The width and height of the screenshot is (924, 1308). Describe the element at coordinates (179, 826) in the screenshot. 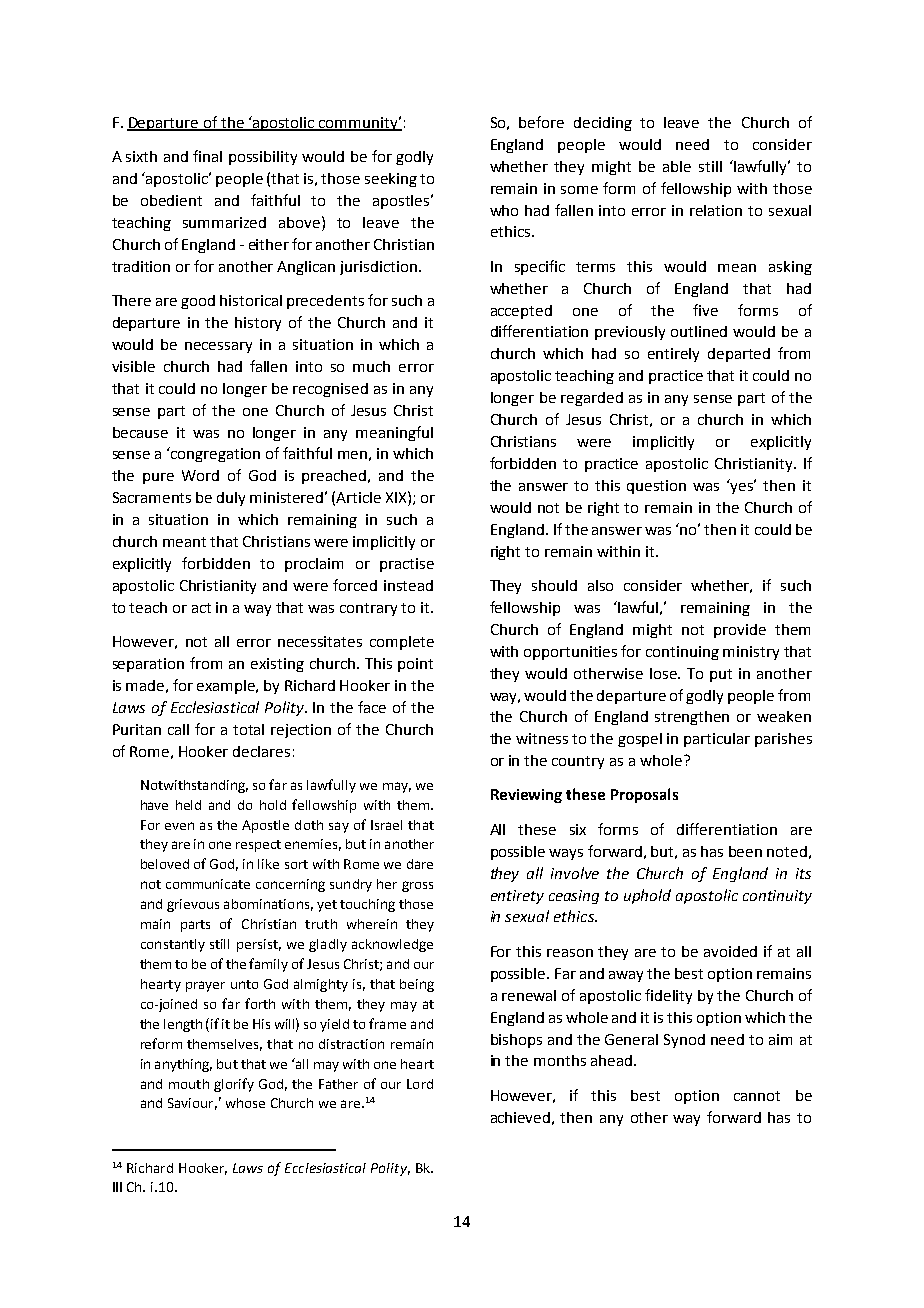

I see `even` at that location.
